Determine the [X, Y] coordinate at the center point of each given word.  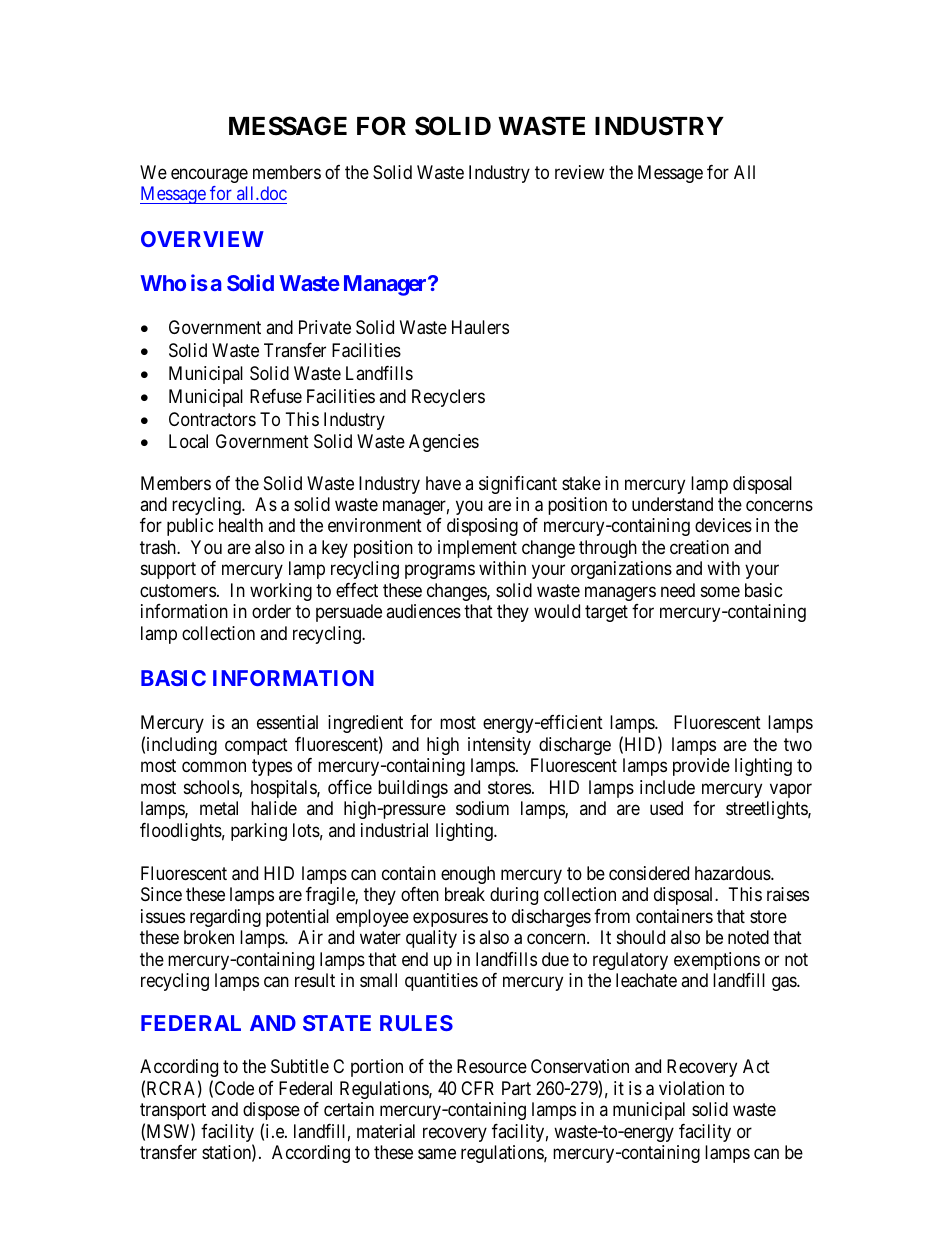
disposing [482, 527]
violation [691, 1088]
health [241, 525]
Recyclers [448, 398]
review [579, 172]
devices [723, 525]
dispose [271, 1111]
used [666, 808]
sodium [482, 808]
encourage [209, 175]
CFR [477, 1088]
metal [219, 808]
